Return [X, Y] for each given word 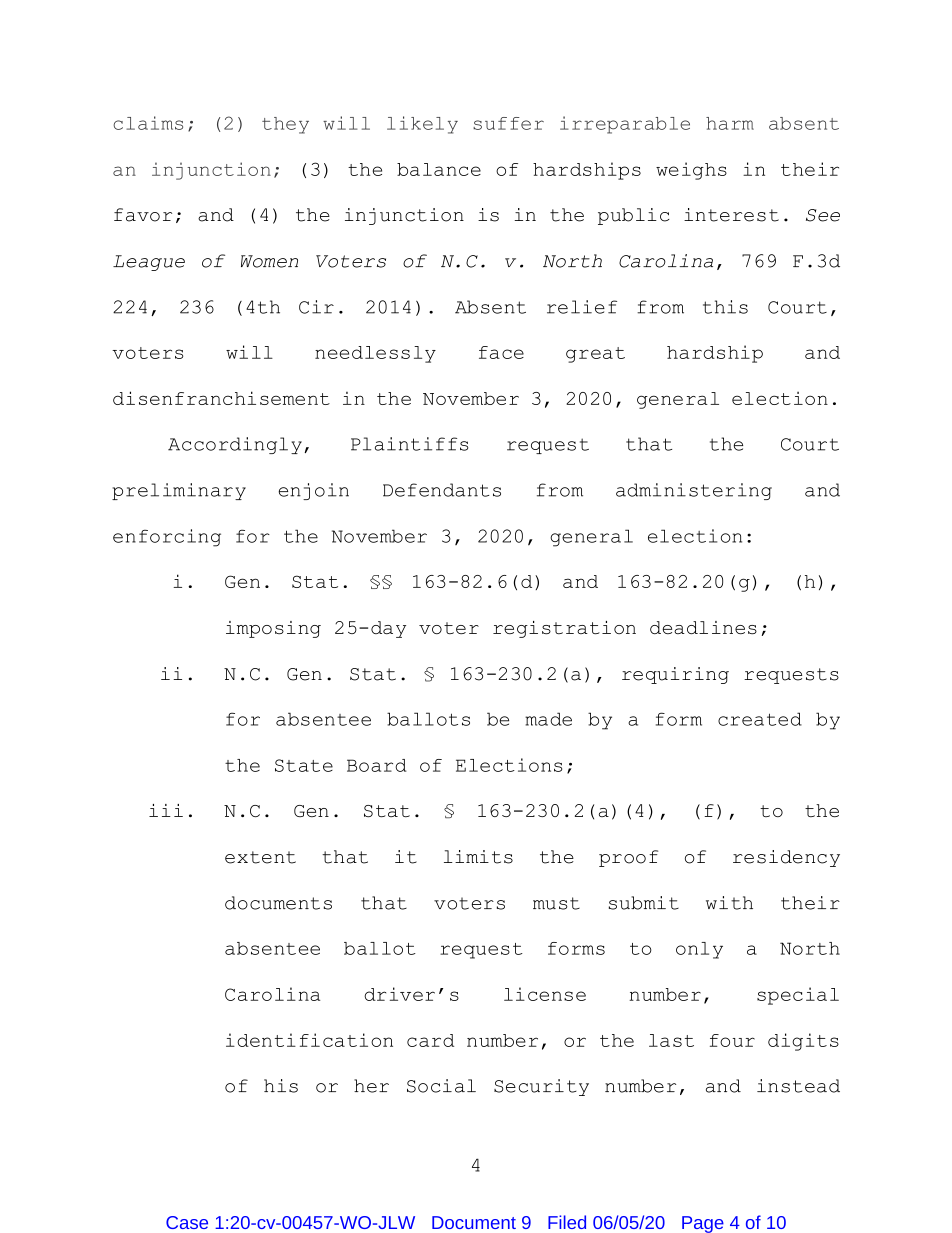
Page [703, 1224]
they [285, 125]
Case [187, 1222]
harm [730, 123]
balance [439, 169]
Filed [567, 1222]
